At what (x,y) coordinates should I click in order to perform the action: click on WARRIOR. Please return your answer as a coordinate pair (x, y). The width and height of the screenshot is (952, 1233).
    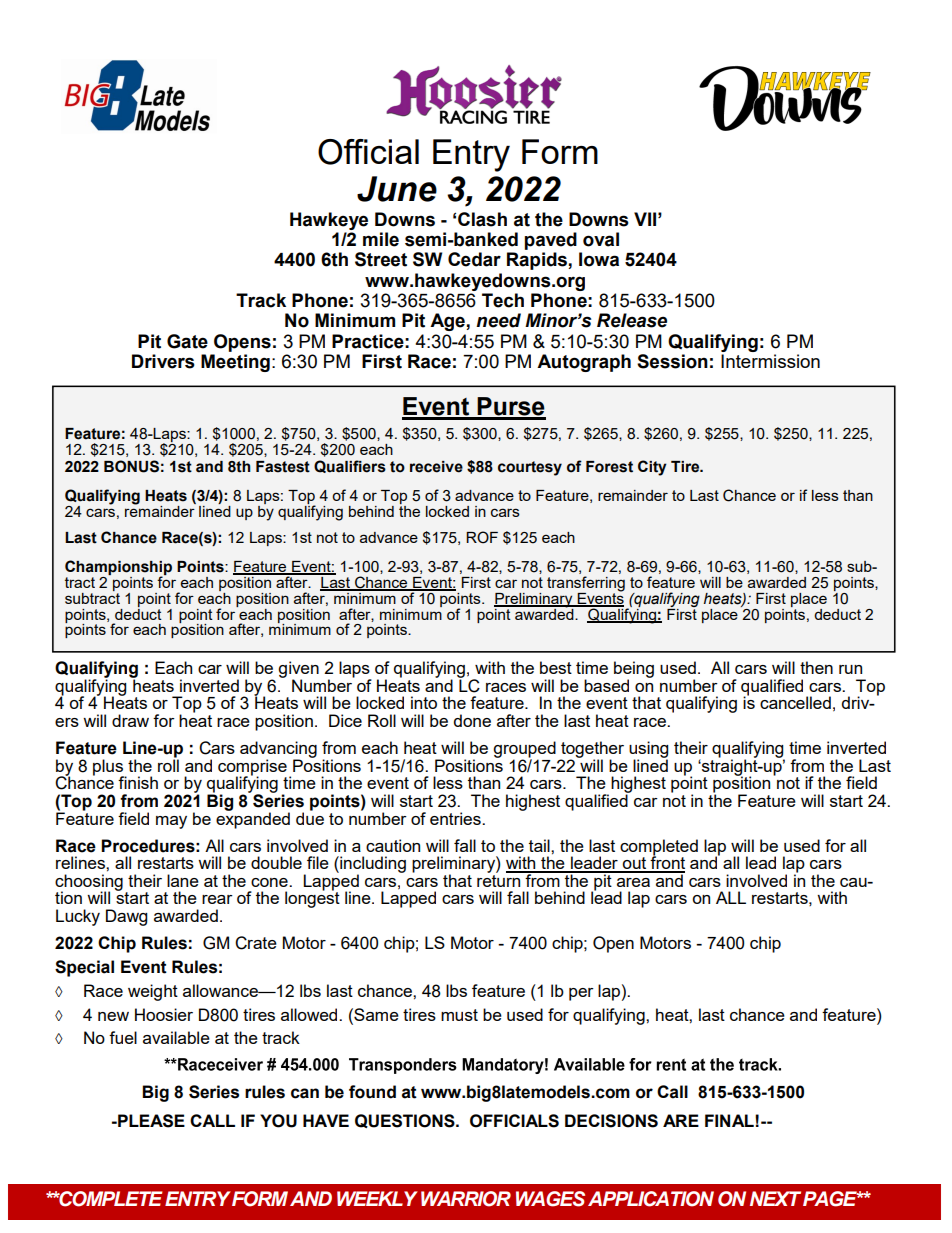
    Looking at the image, I should click on (466, 1199).
